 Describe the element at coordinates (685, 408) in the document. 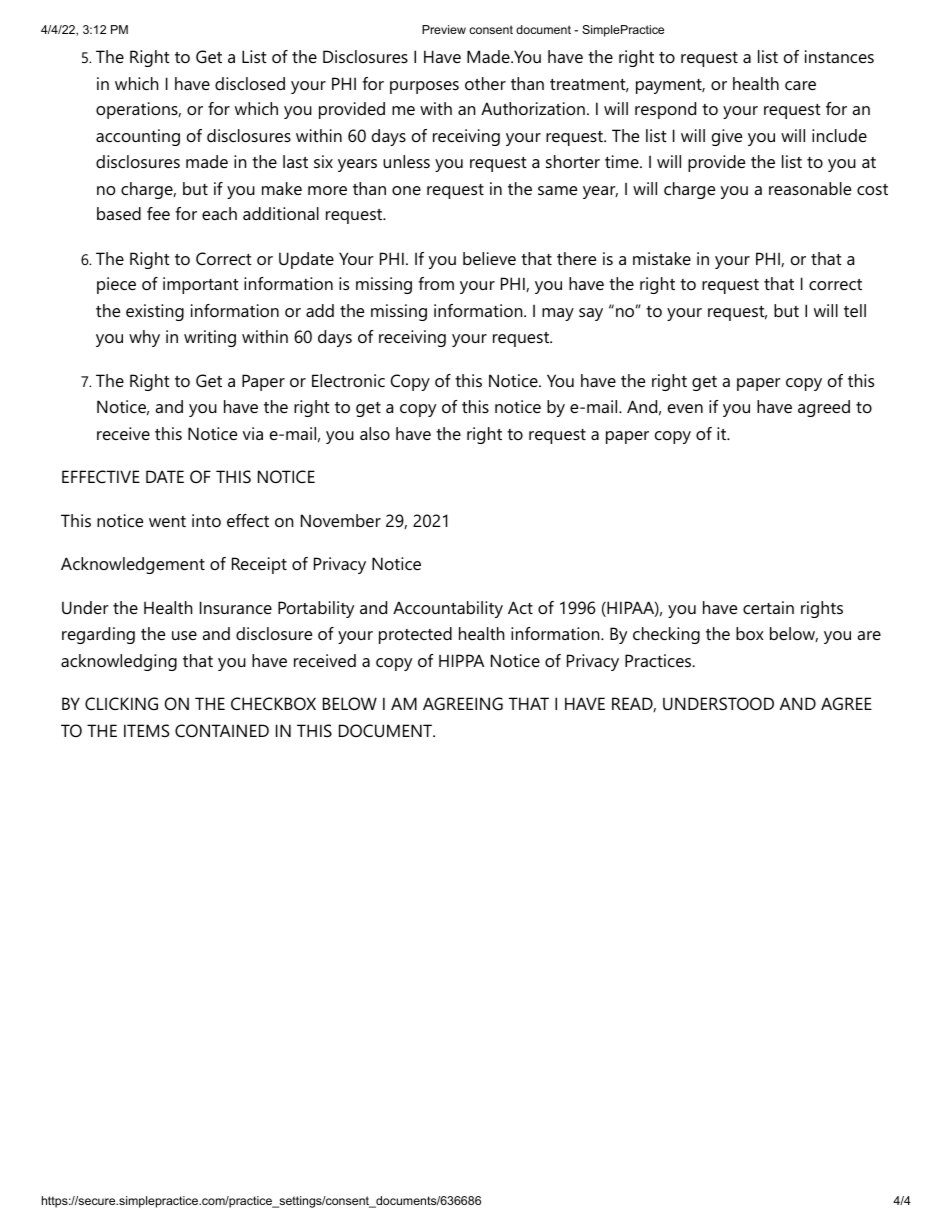

I see `even` at that location.
